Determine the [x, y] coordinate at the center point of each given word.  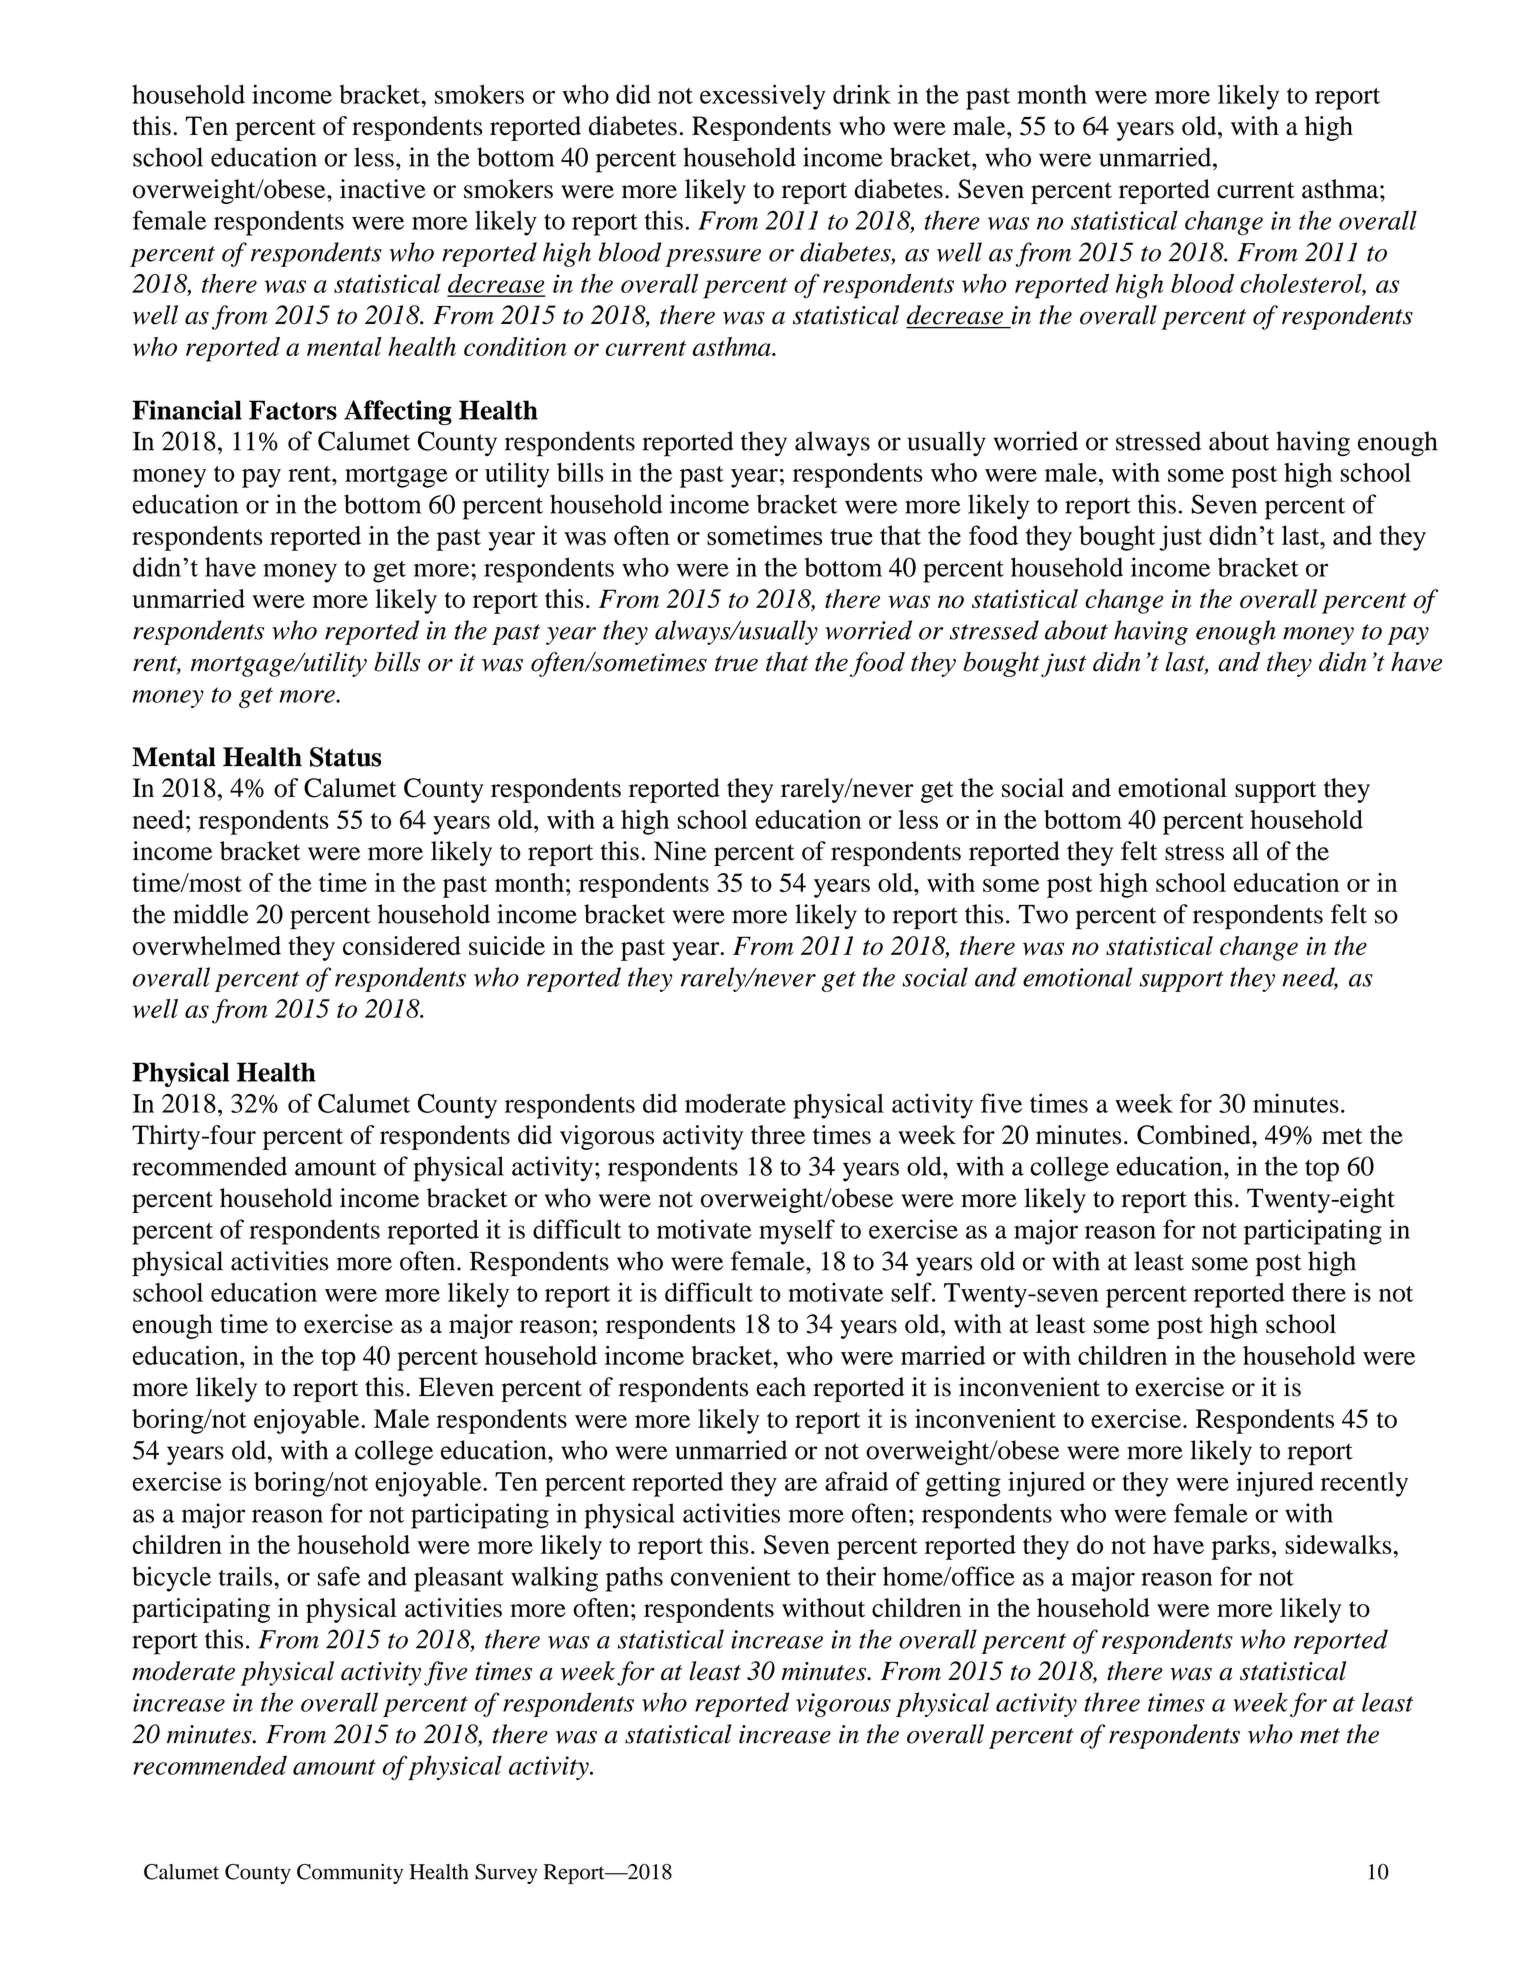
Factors [293, 410]
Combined [1195, 1135]
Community [350, 1874]
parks [1241, 1547]
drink [862, 94]
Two [1043, 914]
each [781, 1387]
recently [1364, 1484]
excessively [763, 97]
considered [402, 946]
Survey [506, 1874]
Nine [680, 851]
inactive [383, 189]
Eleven [456, 1387]
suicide [507, 946]
